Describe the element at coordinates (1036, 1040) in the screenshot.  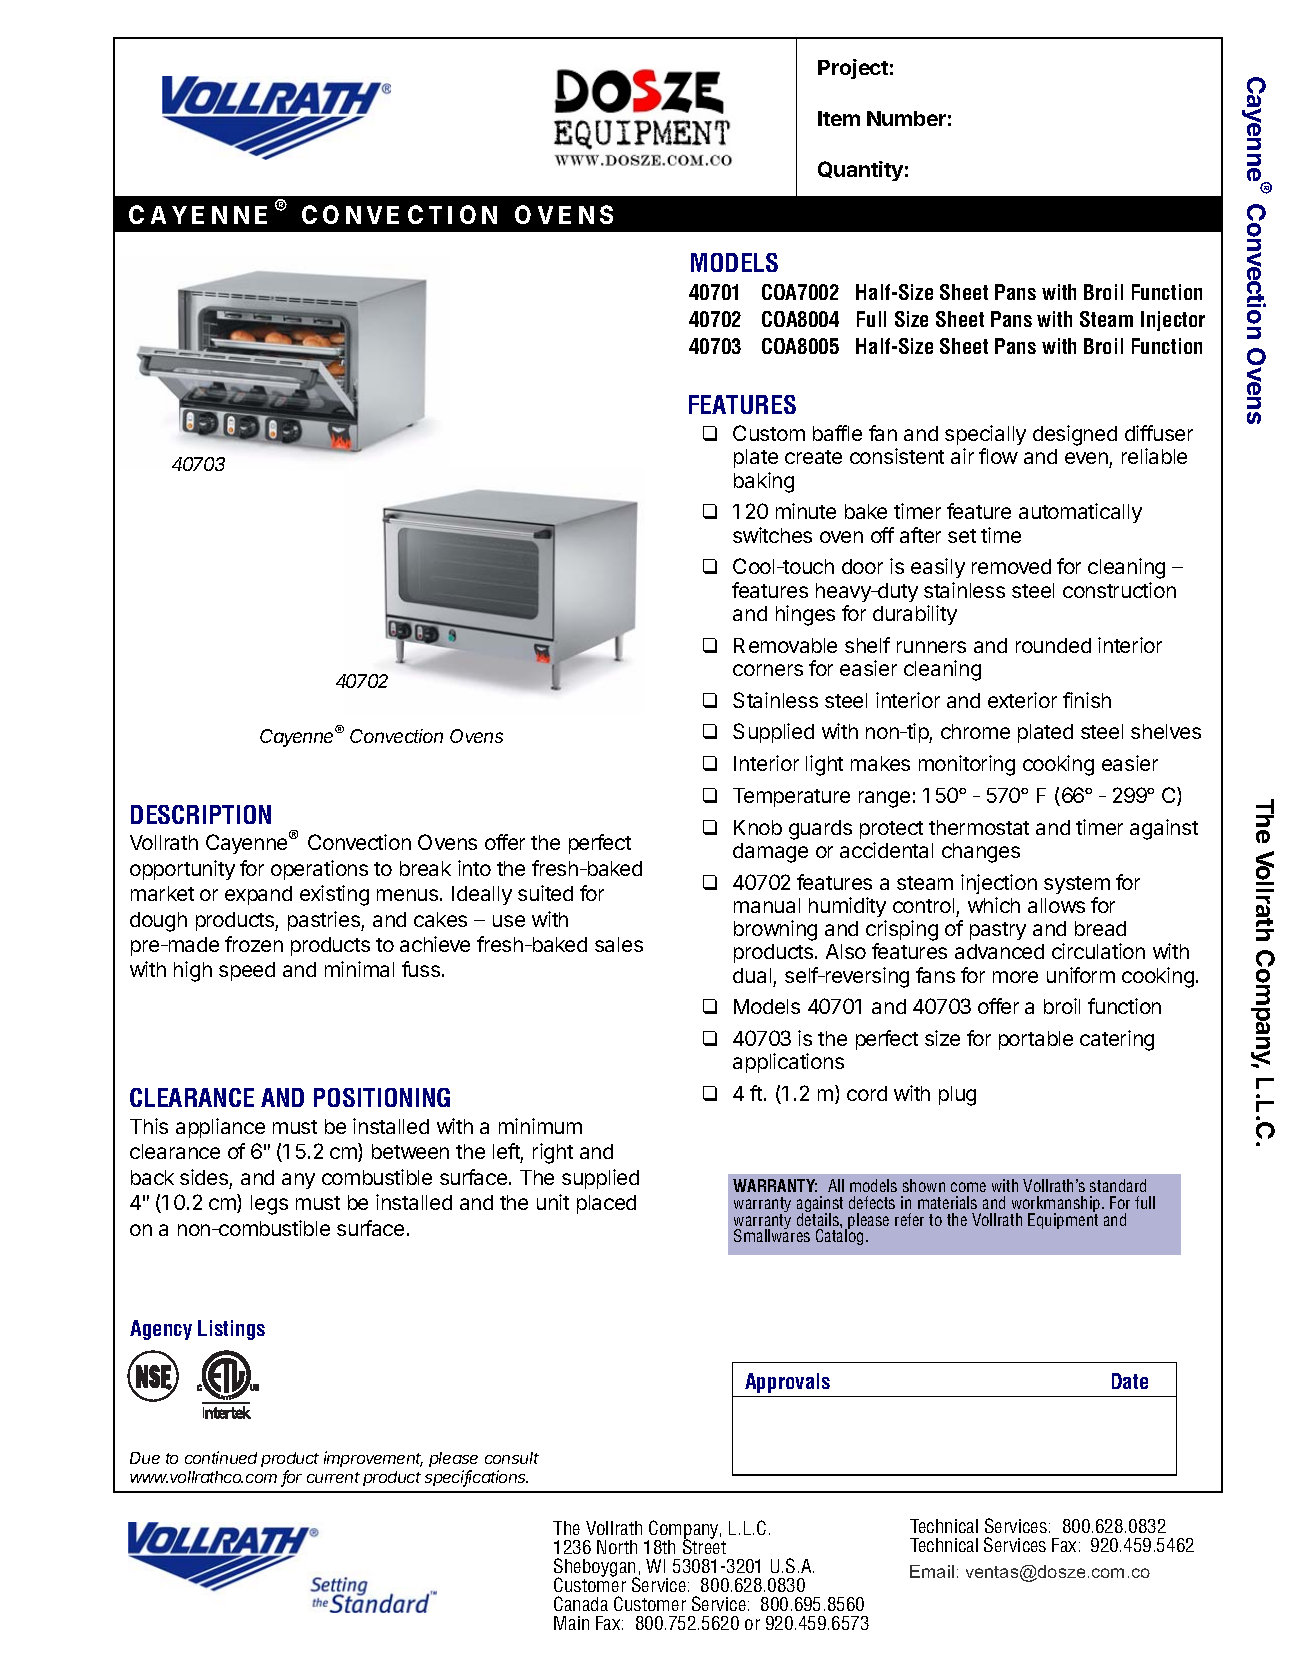
I see `portable` at that location.
